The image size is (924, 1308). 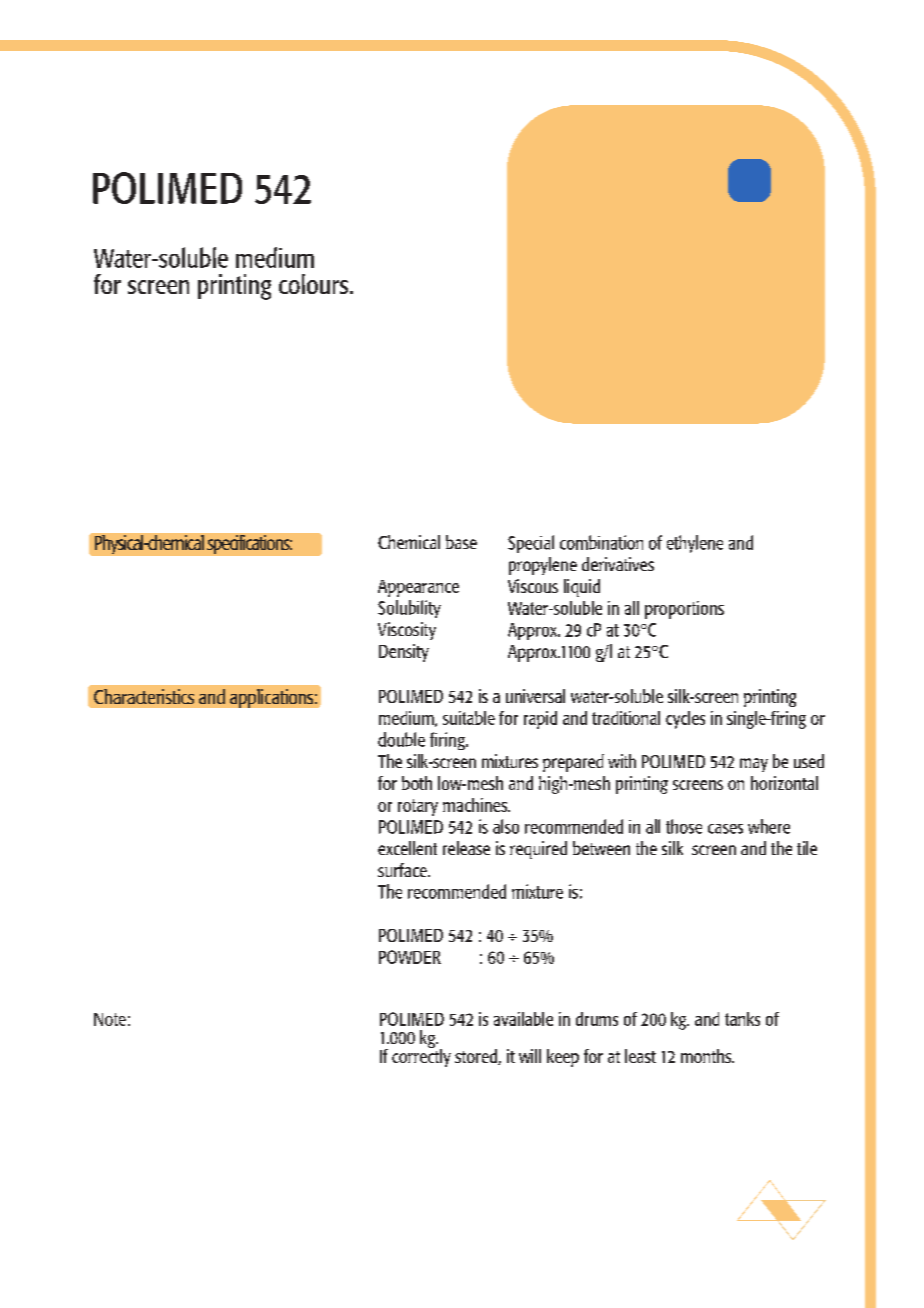 What do you see at coordinates (110, 1019) in the screenshot?
I see `Note` at bounding box center [110, 1019].
